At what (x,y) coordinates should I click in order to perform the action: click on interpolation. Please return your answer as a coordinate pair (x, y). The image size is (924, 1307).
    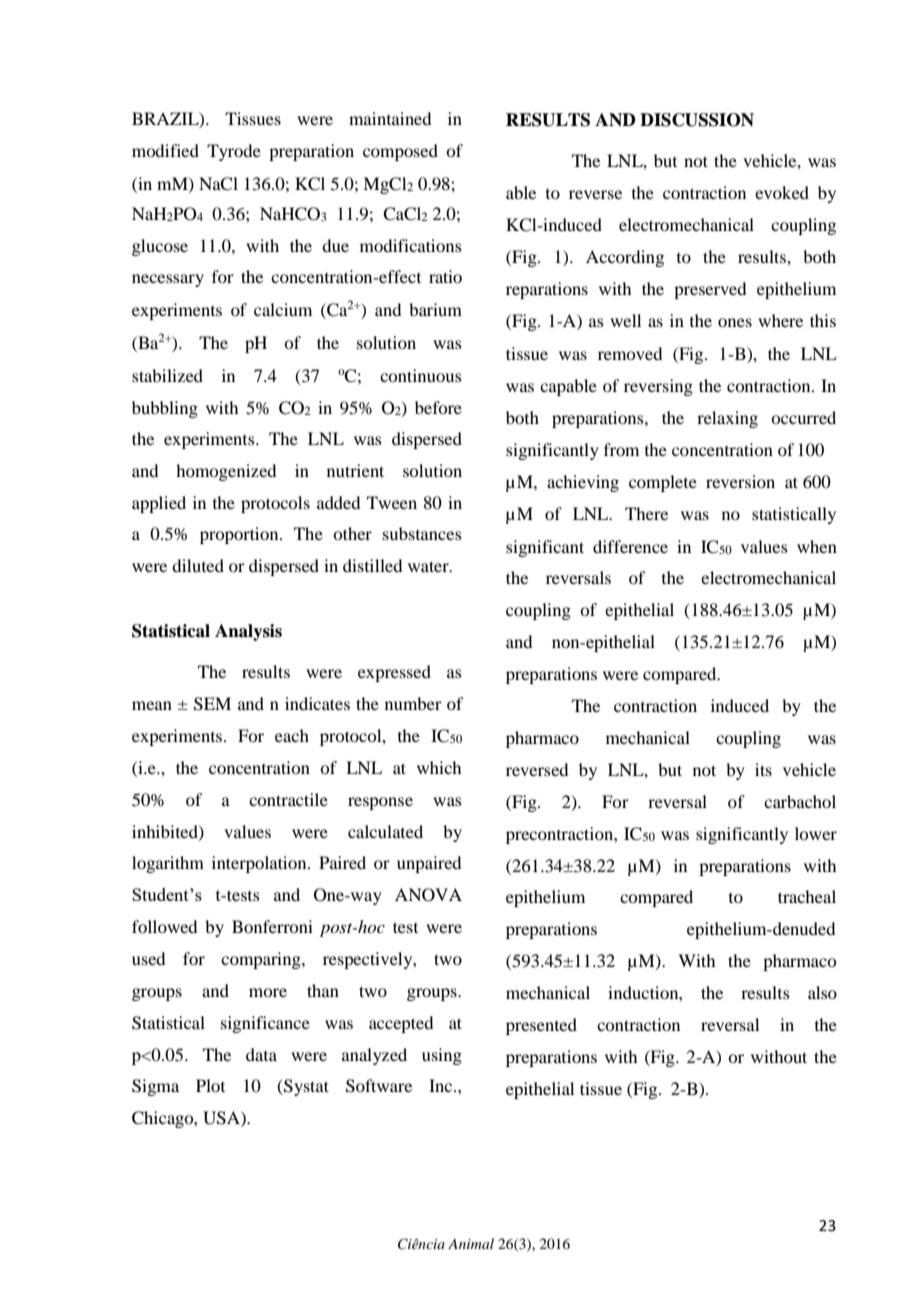
    Looking at the image, I should click on (260, 864).
